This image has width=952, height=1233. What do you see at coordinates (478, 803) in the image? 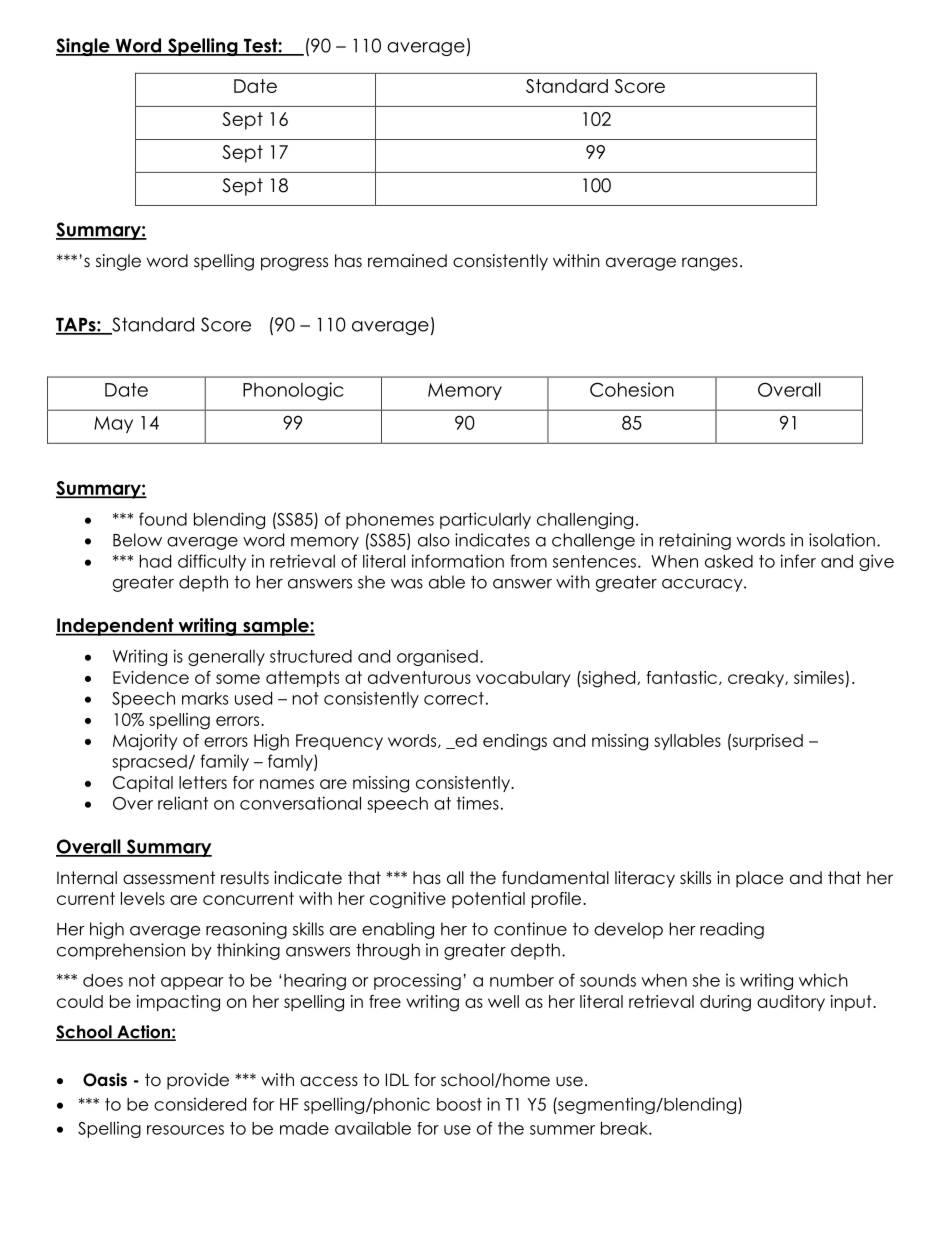
I see `times` at bounding box center [478, 803].
